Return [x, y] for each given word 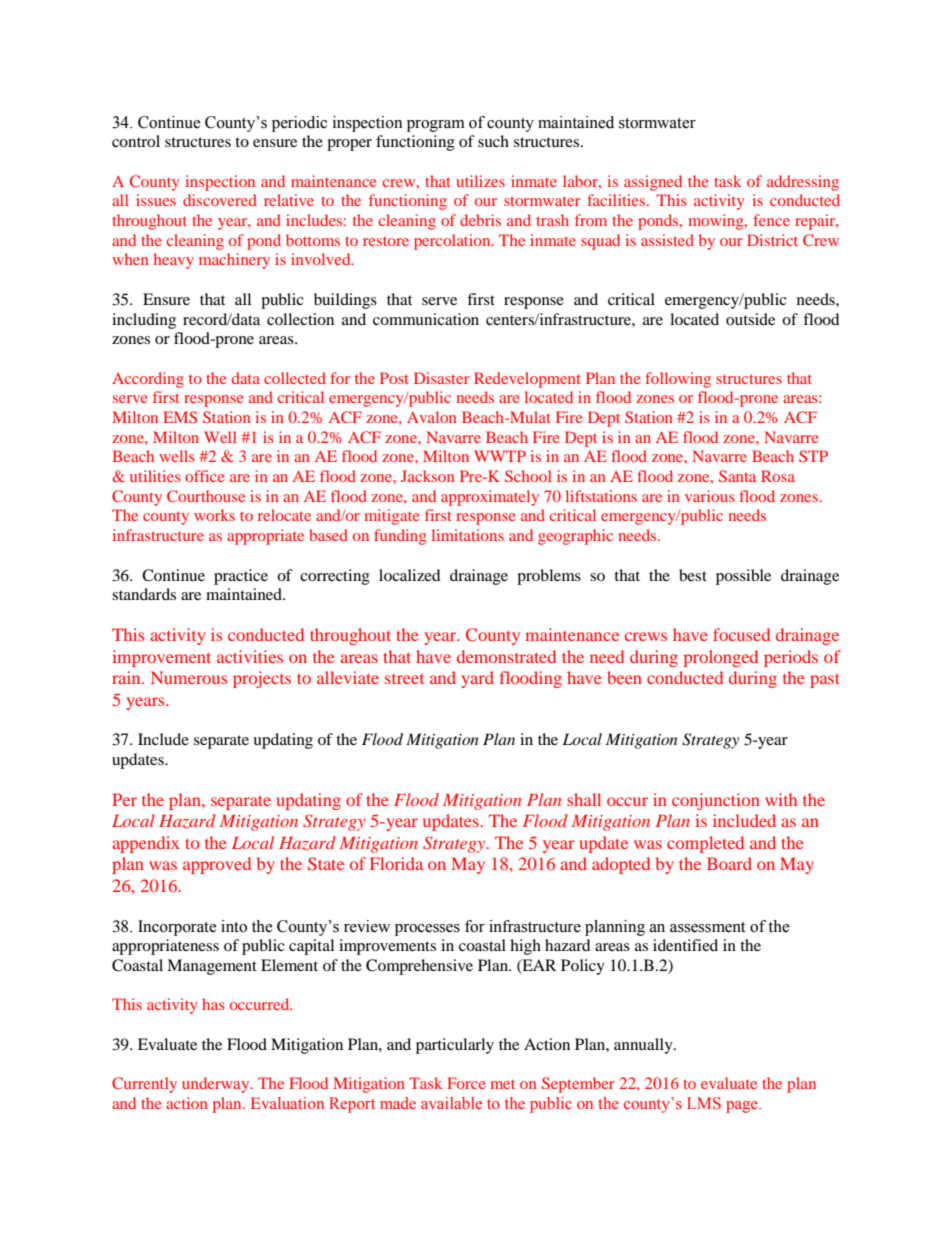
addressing [803, 183]
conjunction [716, 801]
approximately [490, 498]
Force [466, 1083]
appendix [146, 844]
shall [584, 799]
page [743, 1107]
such [493, 141]
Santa [737, 476]
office [204, 476]
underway [217, 1085]
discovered [220, 200]
